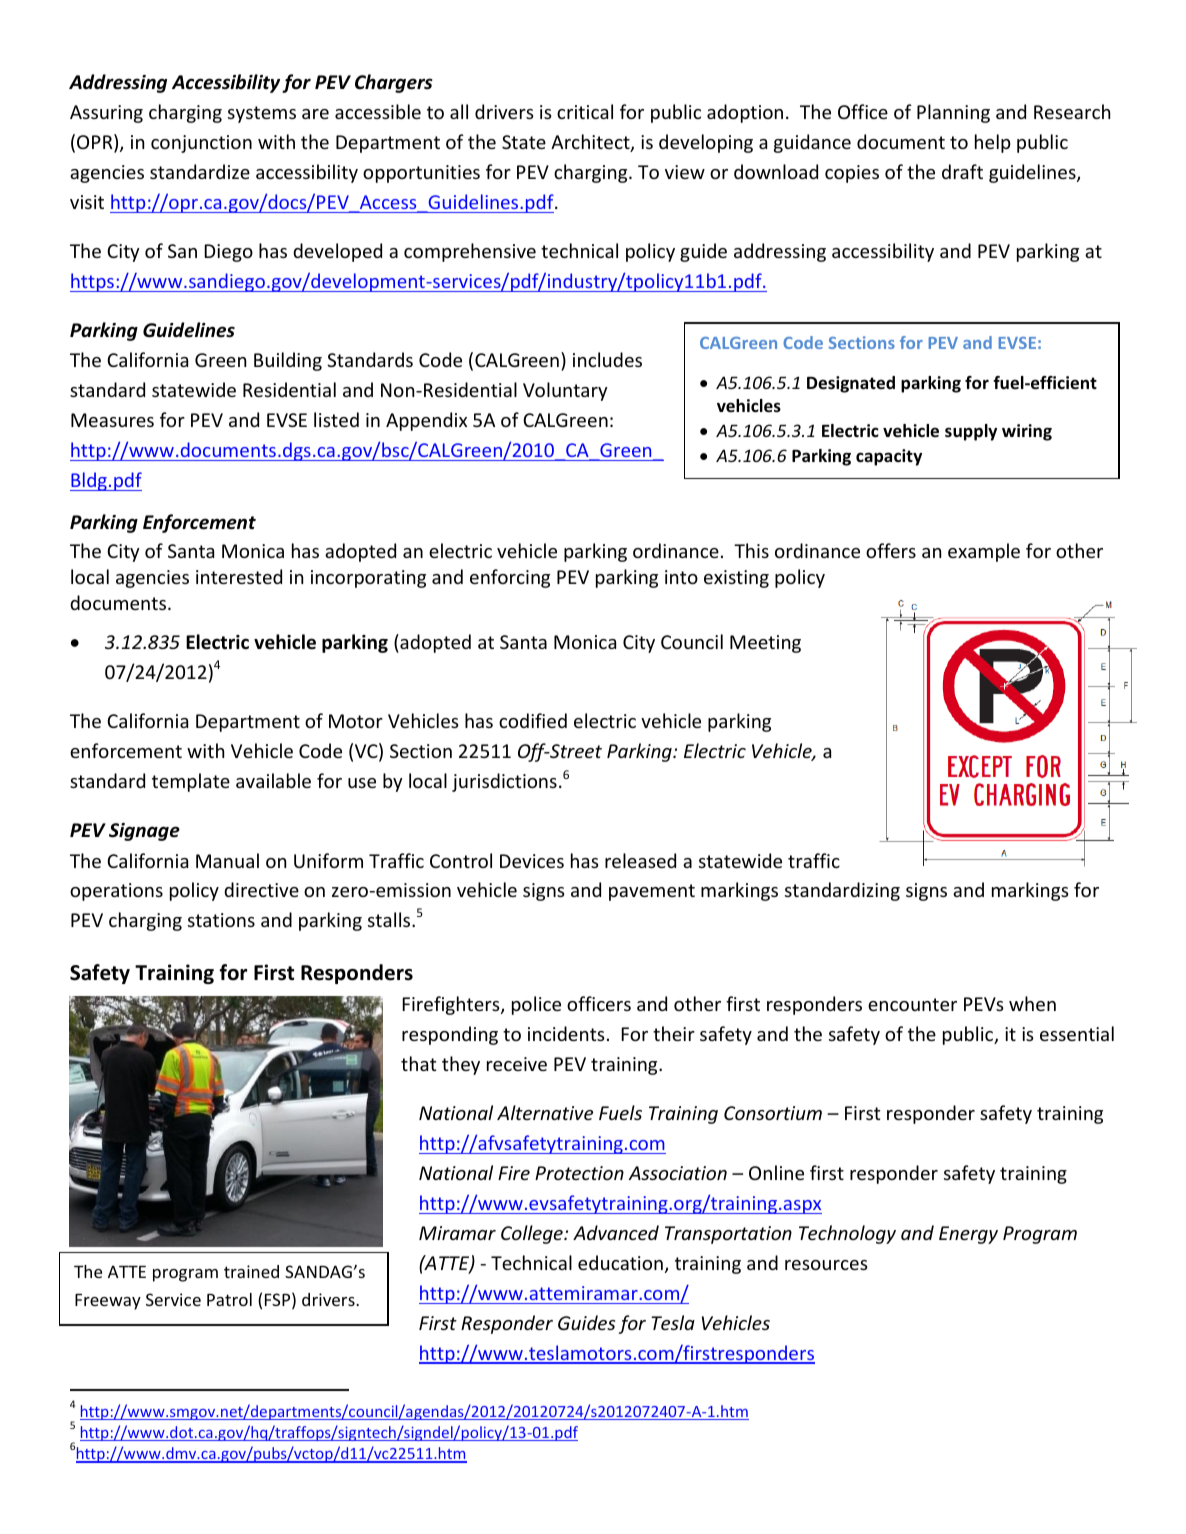 The height and width of the screenshot is (1534, 1186). What do you see at coordinates (227, 860) in the screenshot?
I see `Manual` at bounding box center [227, 860].
